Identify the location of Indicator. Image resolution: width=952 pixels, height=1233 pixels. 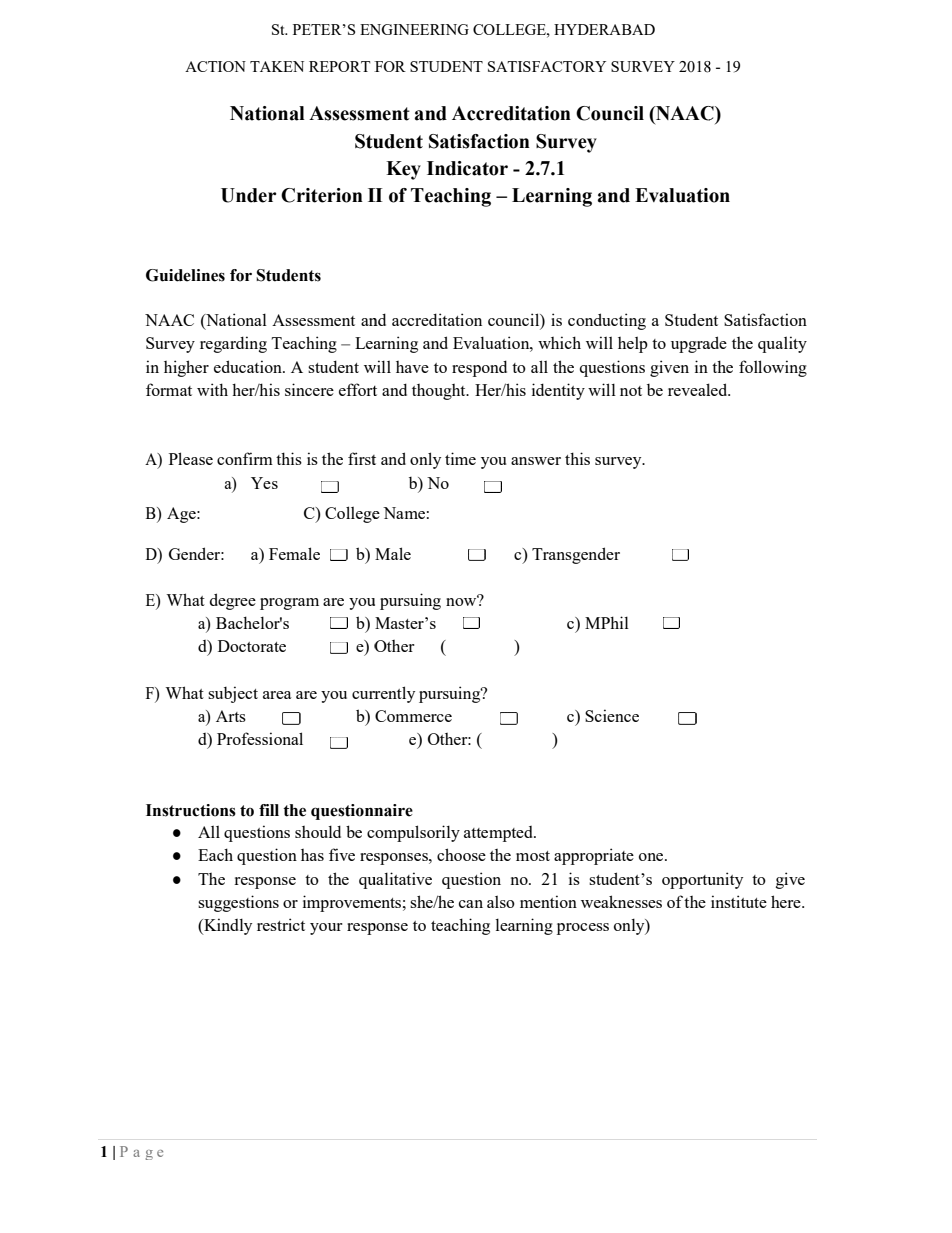
(467, 168).
